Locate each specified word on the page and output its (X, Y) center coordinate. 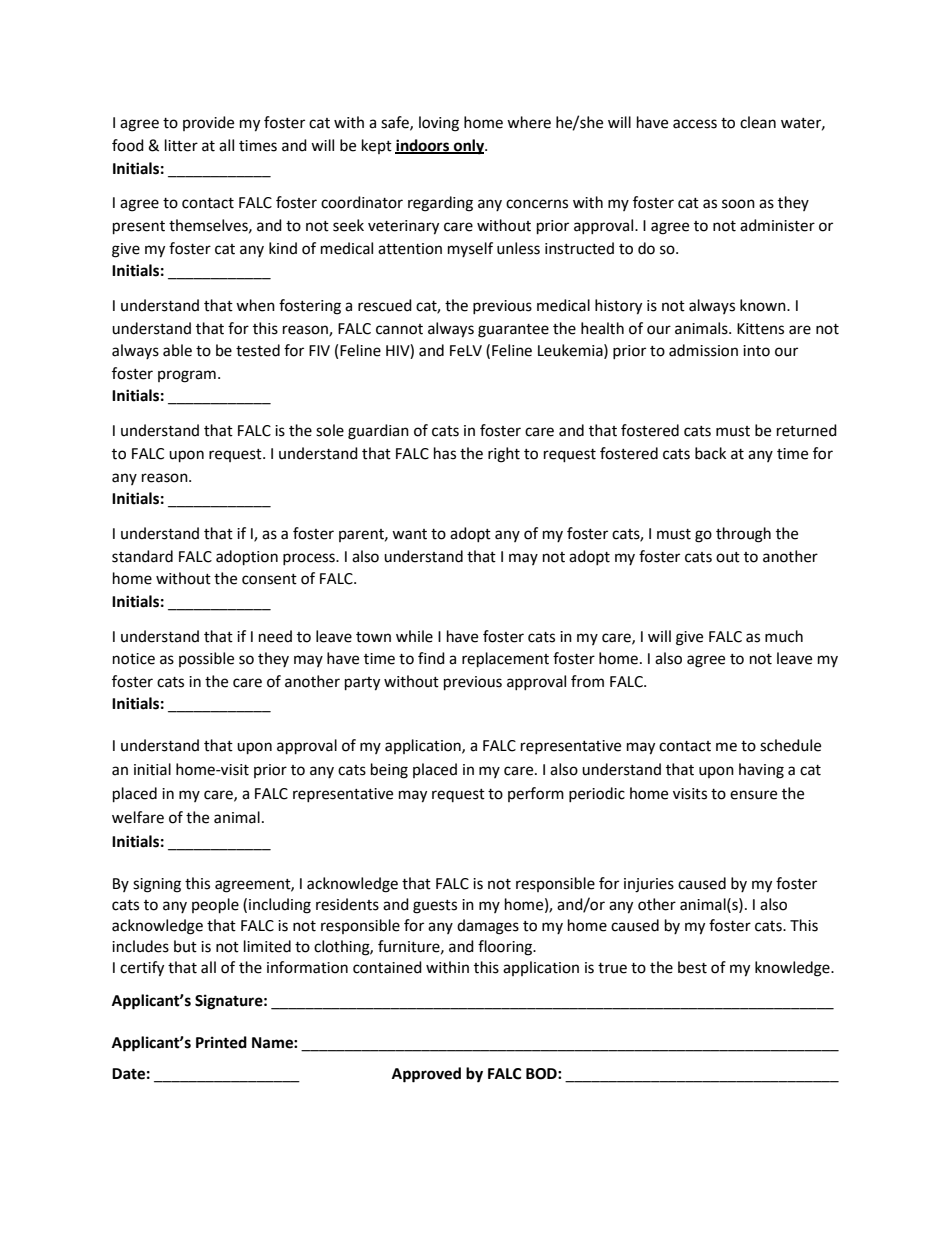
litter (181, 145)
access (695, 124)
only (469, 147)
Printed (221, 1042)
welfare (138, 817)
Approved (426, 1075)
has (445, 453)
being (389, 771)
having (761, 771)
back (710, 453)
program (187, 376)
